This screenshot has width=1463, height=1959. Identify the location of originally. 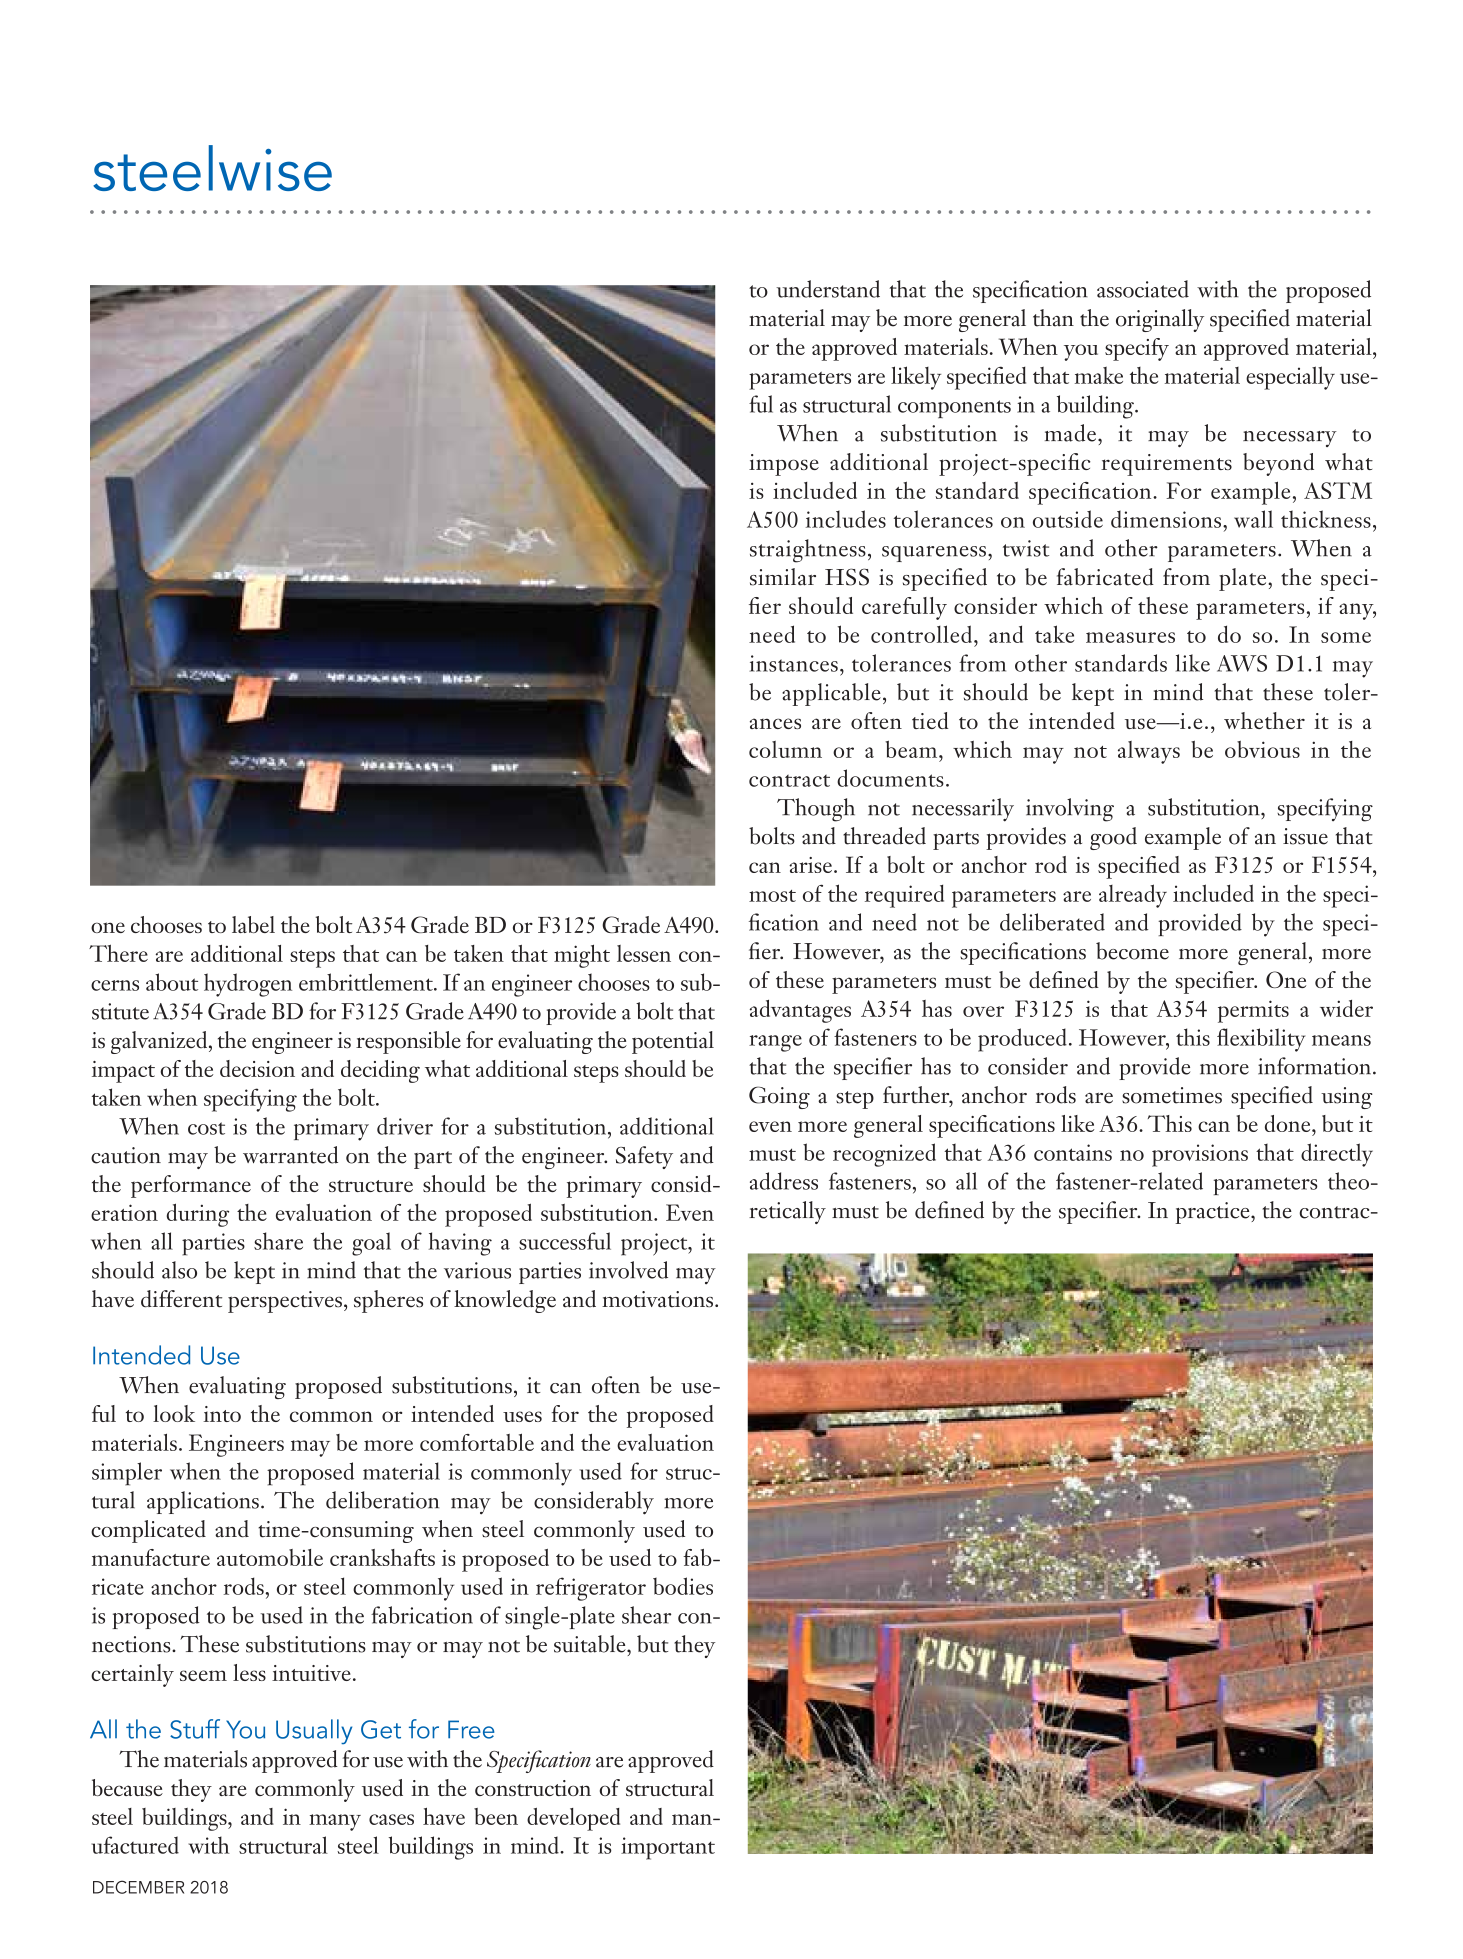
(1160, 320).
